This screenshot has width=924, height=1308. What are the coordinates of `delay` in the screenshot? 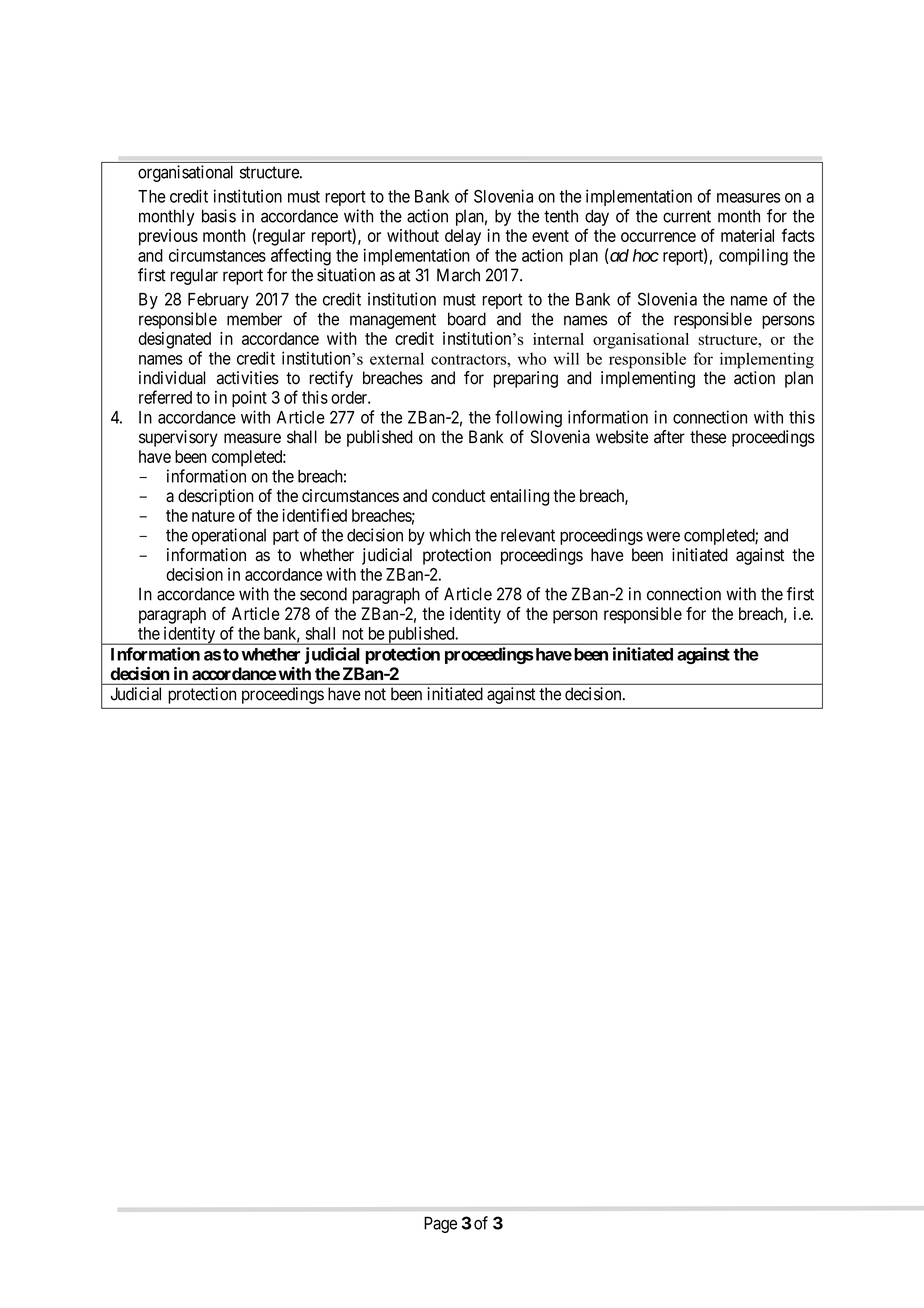 It's located at (463, 237).
